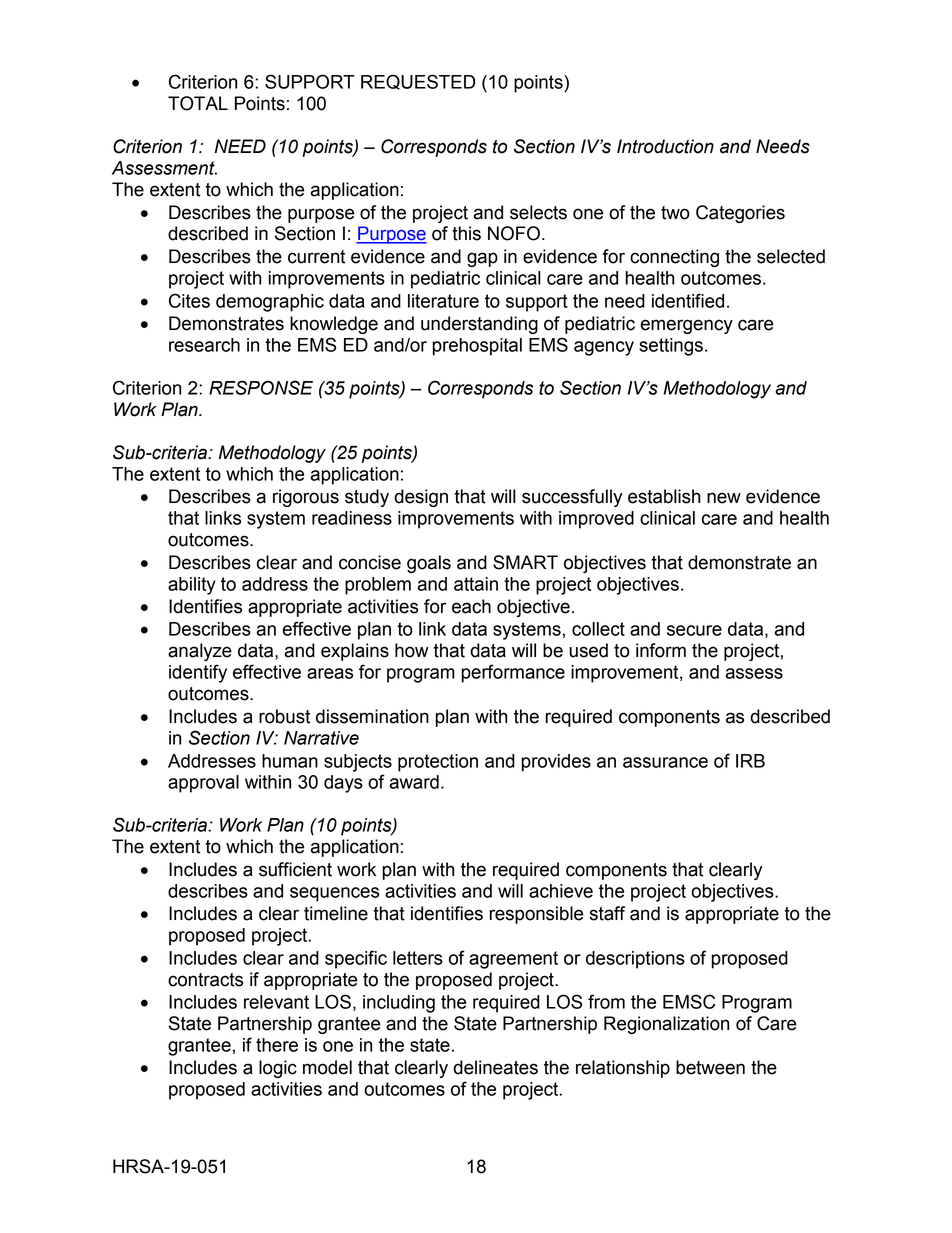 The width and height of the screenshot is (952, 1233). Describe the element at coordinates (710, 1067) in the screenshot. I see `between` at that location.
